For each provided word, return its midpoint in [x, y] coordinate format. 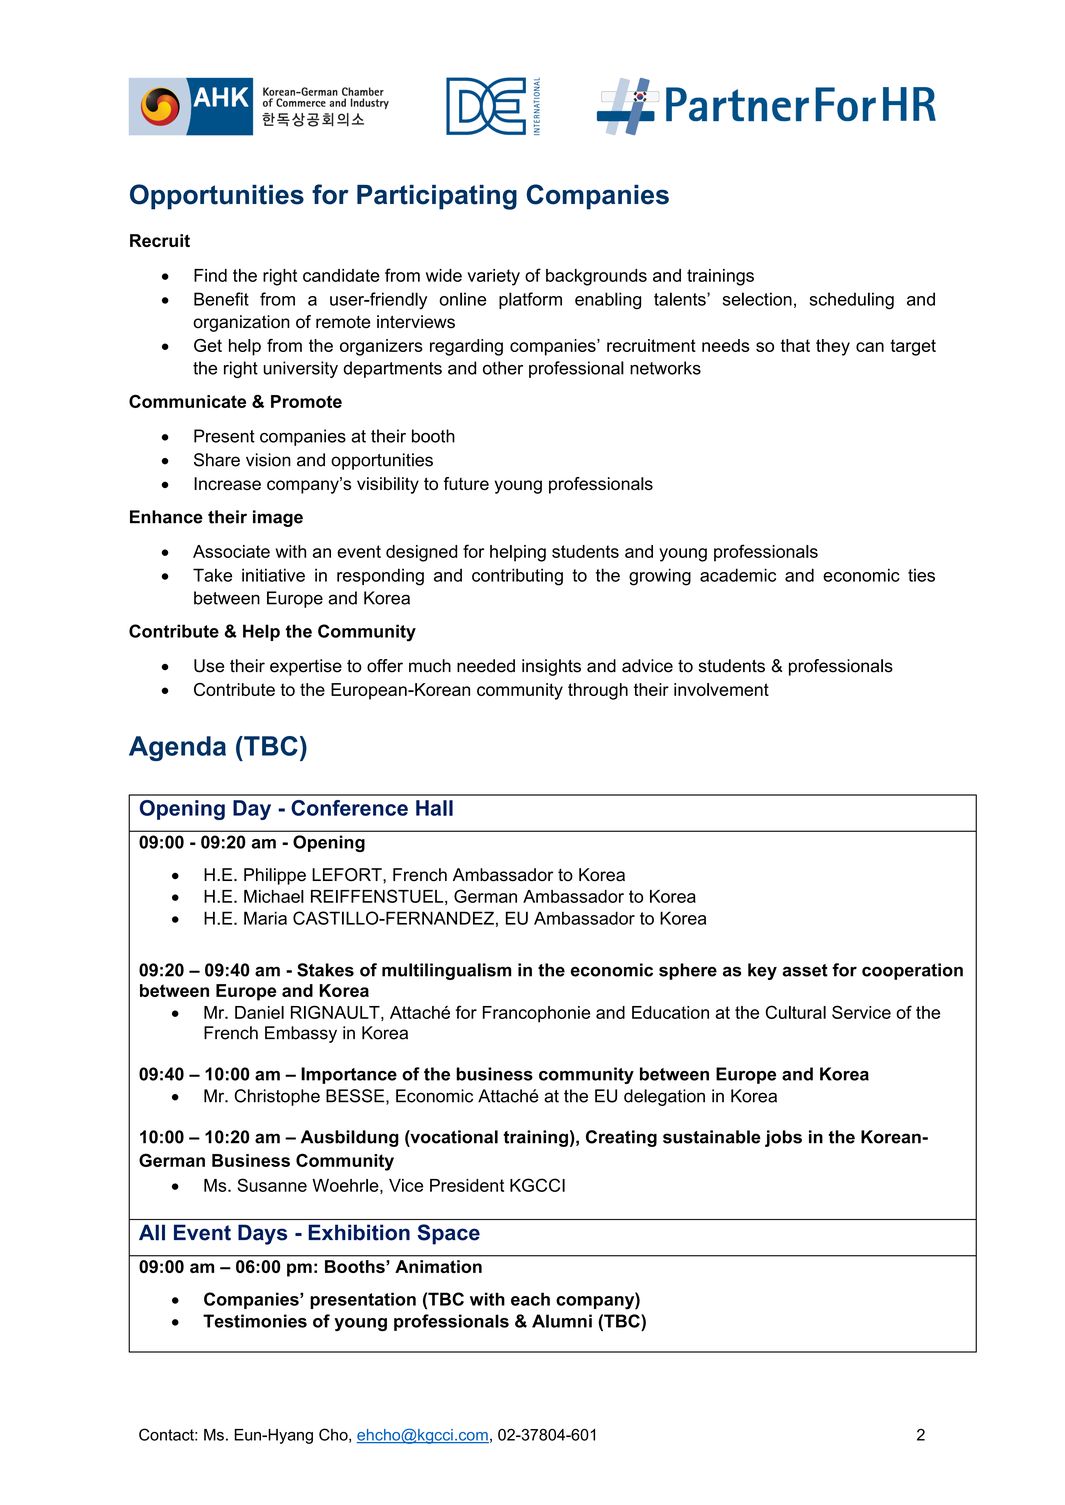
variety [493, 277]
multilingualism [446, 971]
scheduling [852, 301]
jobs [783, 1138]
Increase [227, 483]
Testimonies [255, 1321]
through [598, 691]
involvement [721, 689]
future [466, 483]
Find [210, 275]
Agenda [177, 748]
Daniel [259, 1012]
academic [738, 575]
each [530, 1299]
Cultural [795, 1012]
